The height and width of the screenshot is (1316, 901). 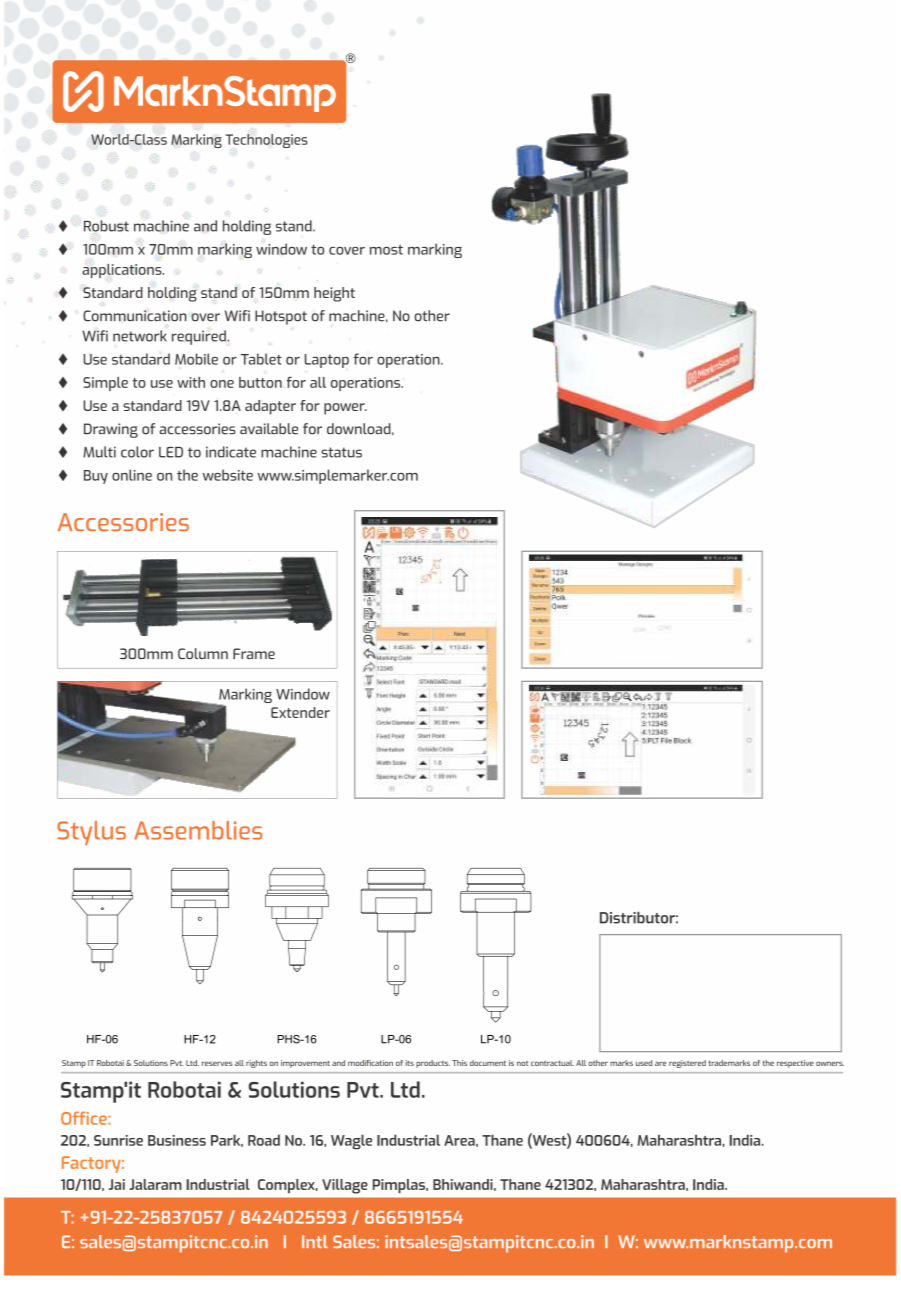 What do you see at coordinates (334, 294) in the screenshot?
I see `height` at bounding box center [334, 294].
